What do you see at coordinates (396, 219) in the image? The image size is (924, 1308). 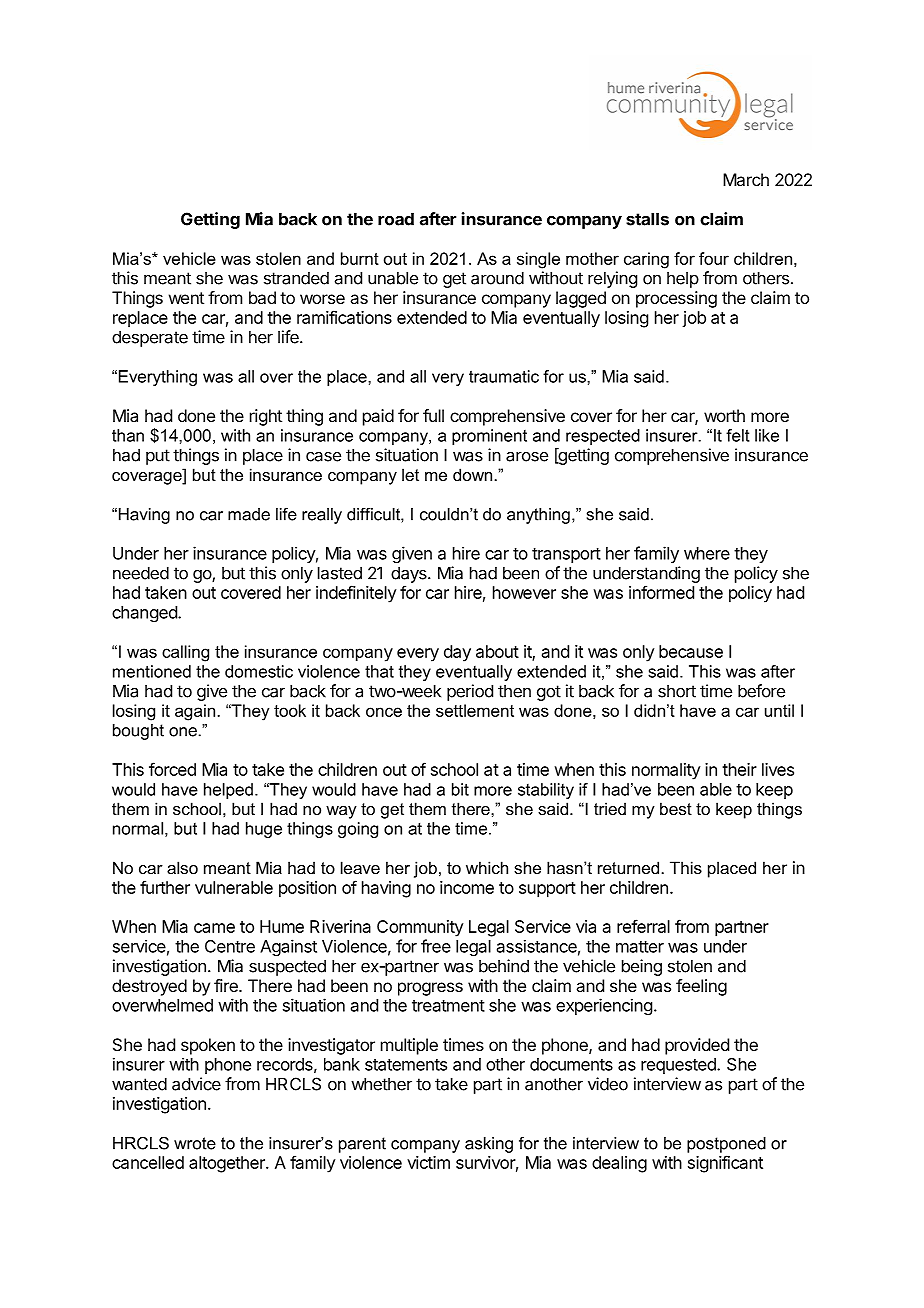 I see `road` at bounding box center [396, 219].
